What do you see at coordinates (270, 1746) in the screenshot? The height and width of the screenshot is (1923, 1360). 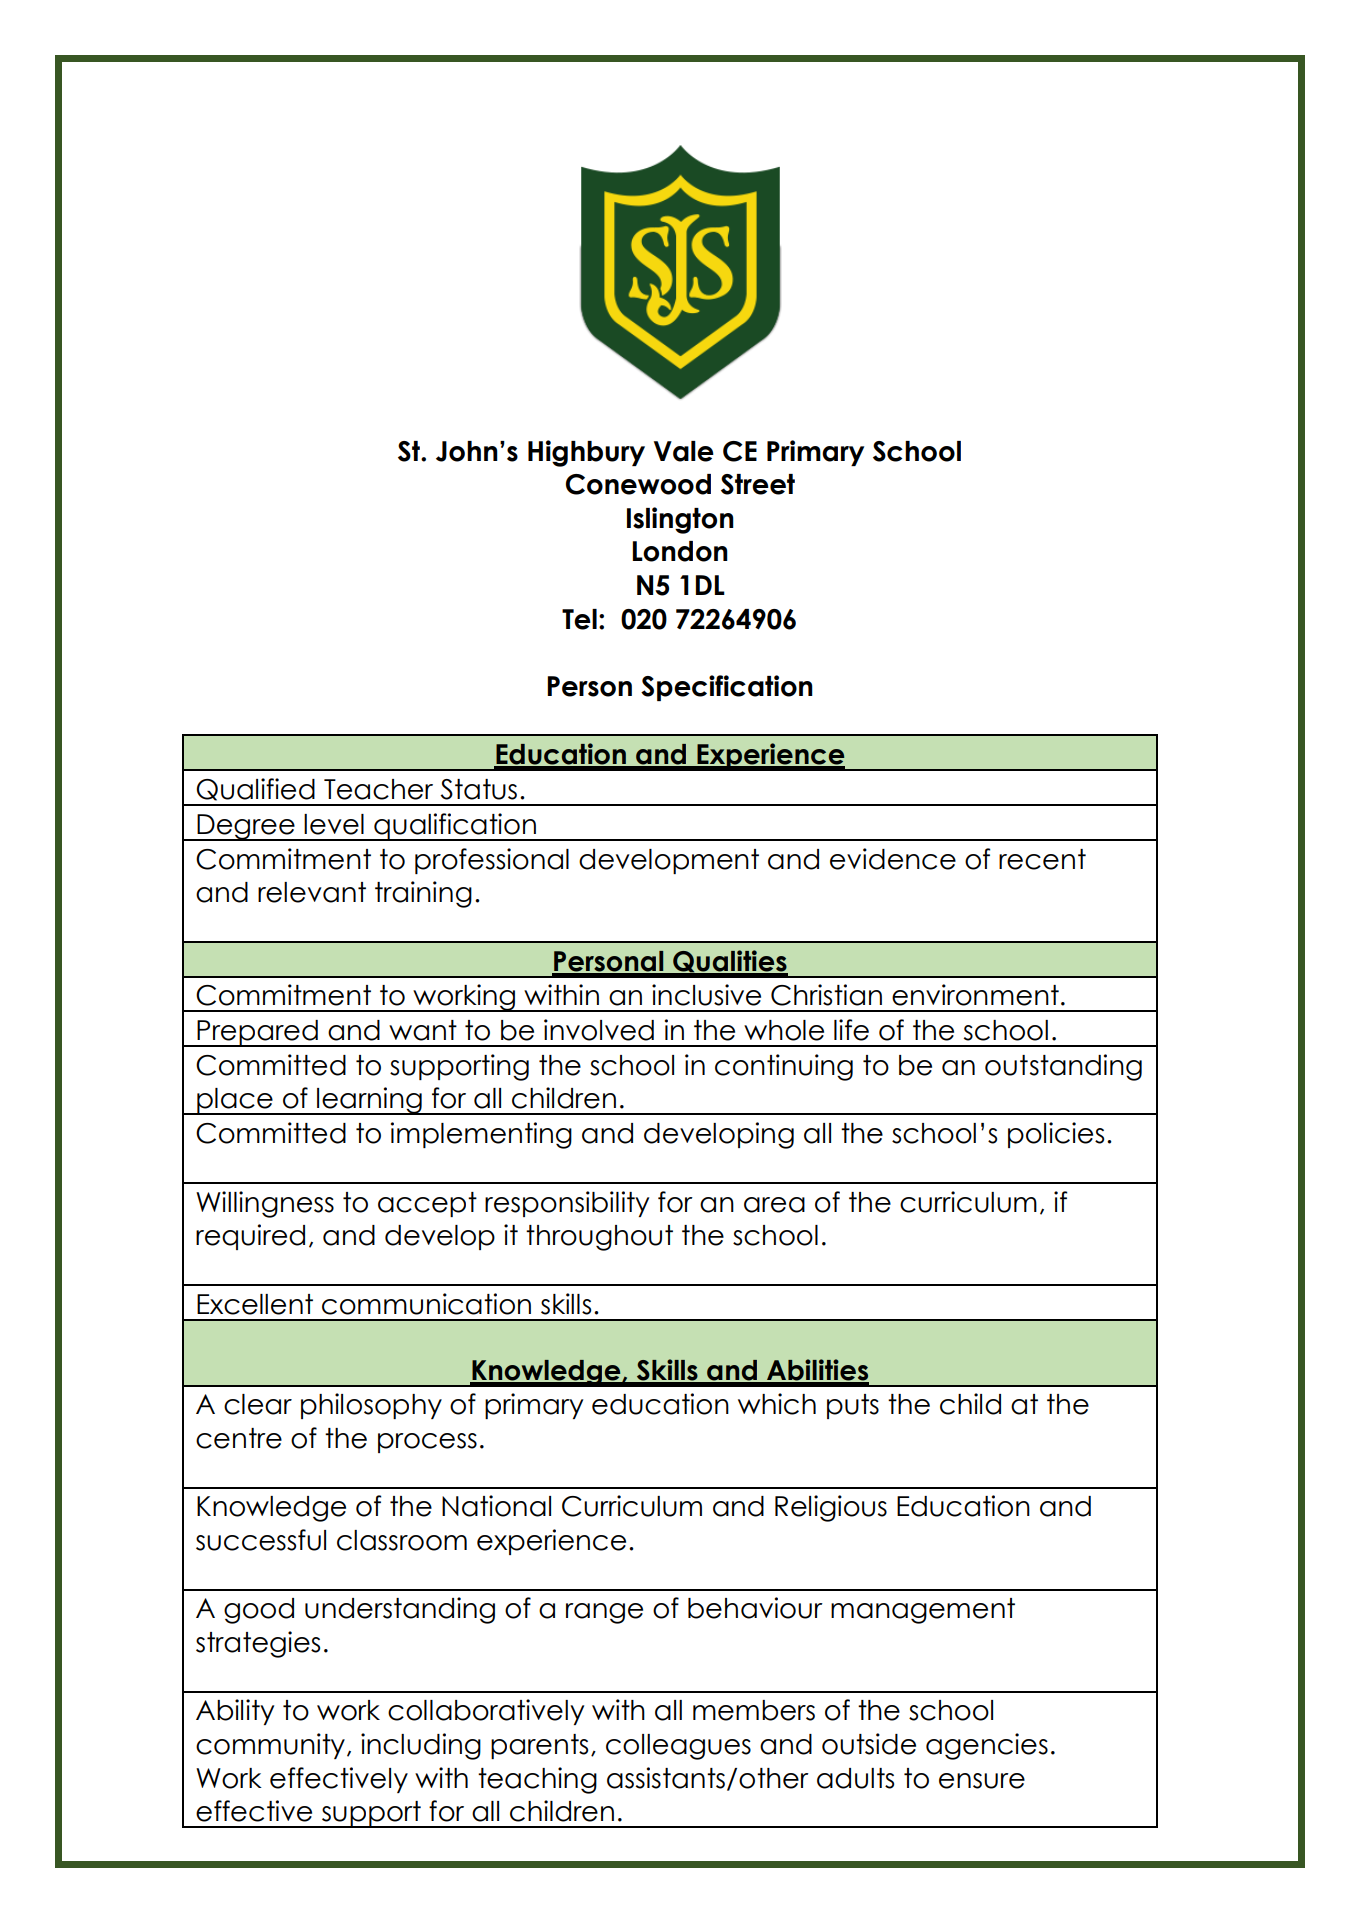 I see `community` at bounding box center [270, 1746].
